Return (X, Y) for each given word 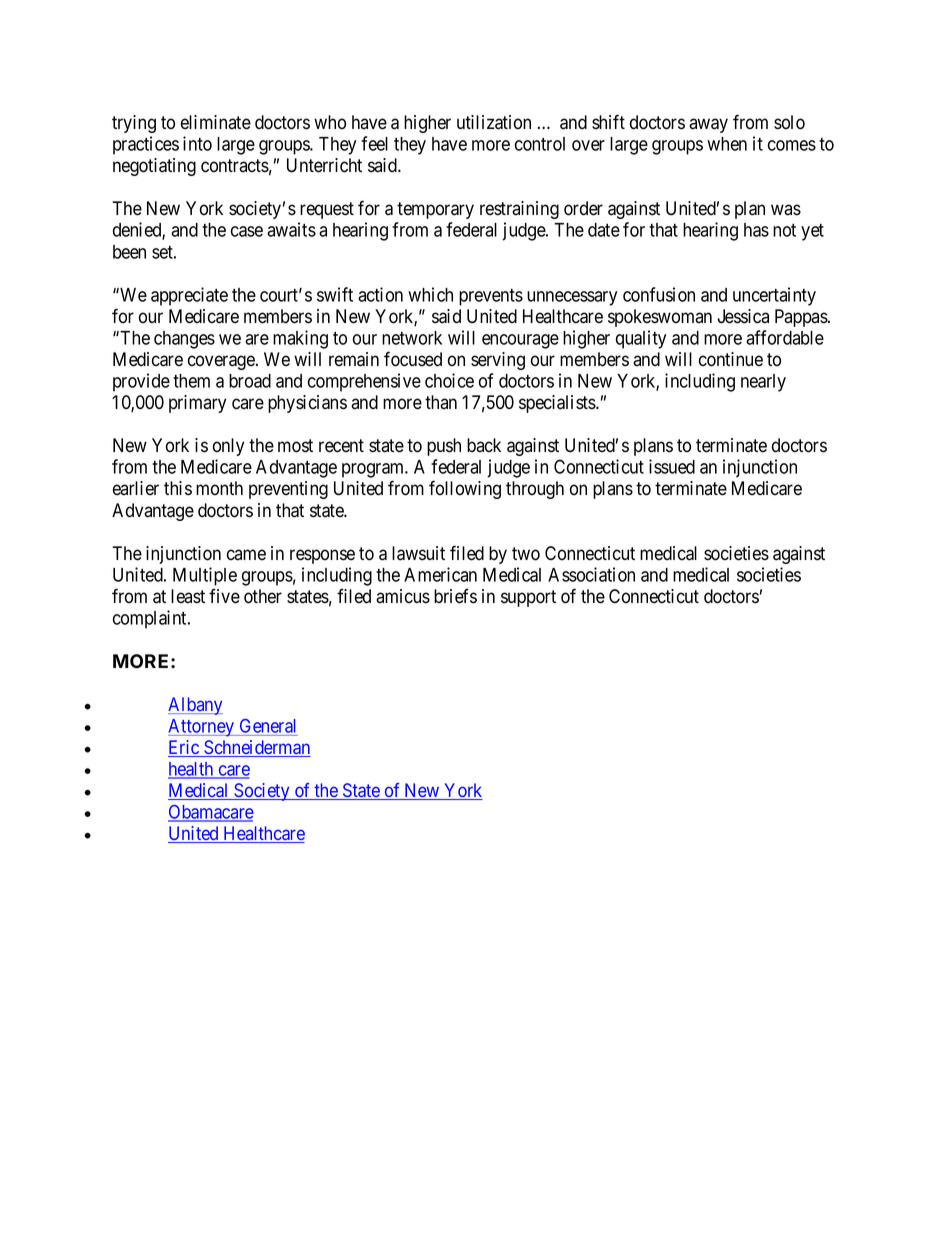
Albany (195, 706)
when (727, 144)
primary (197, 404)
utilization (494, 122)
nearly (763, 383)
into (197, 143)
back (484, 445)
